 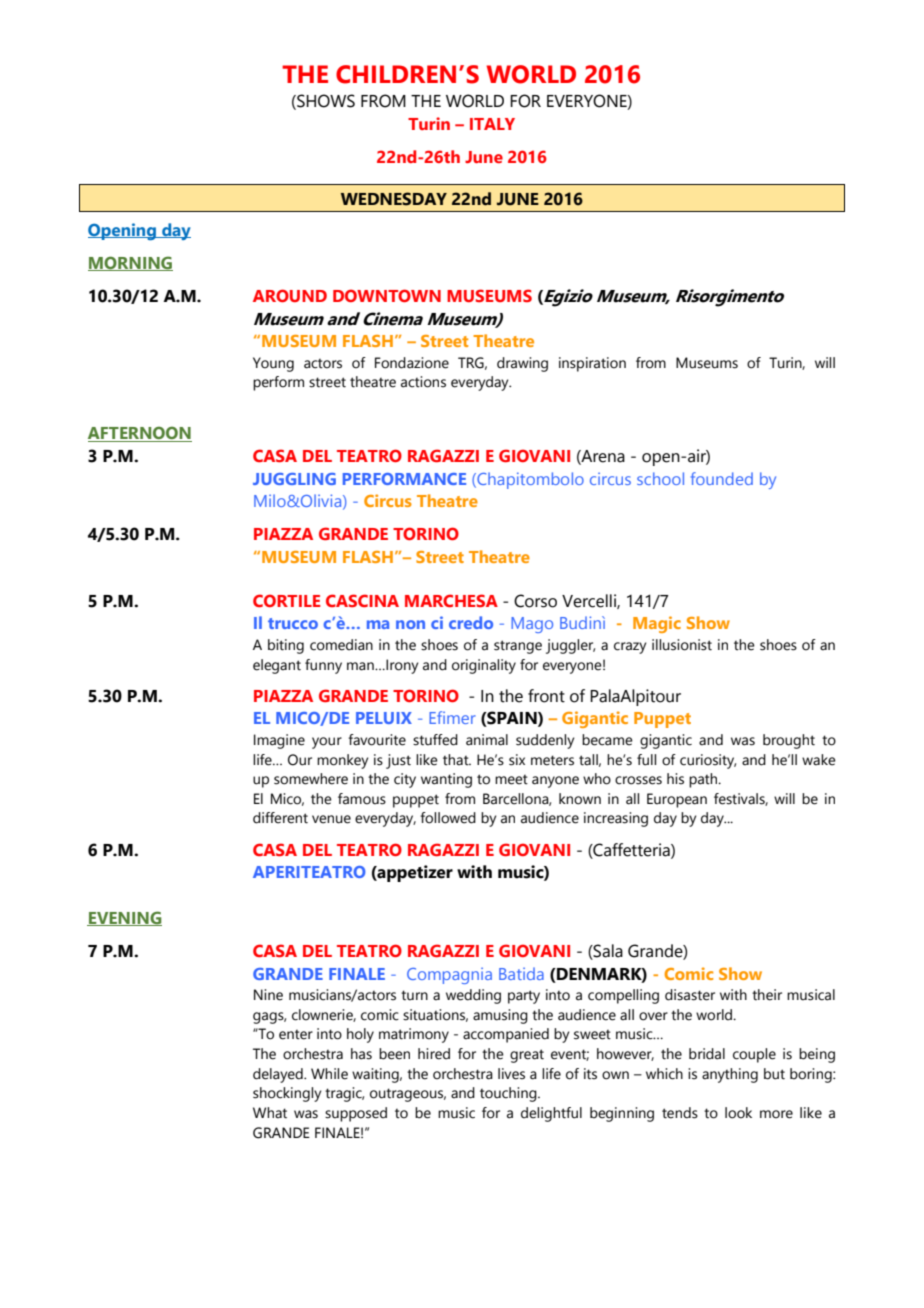 What do you see at coordinates (722, 478) in the image?
I see `founded` at bounding box center [722, 478].
